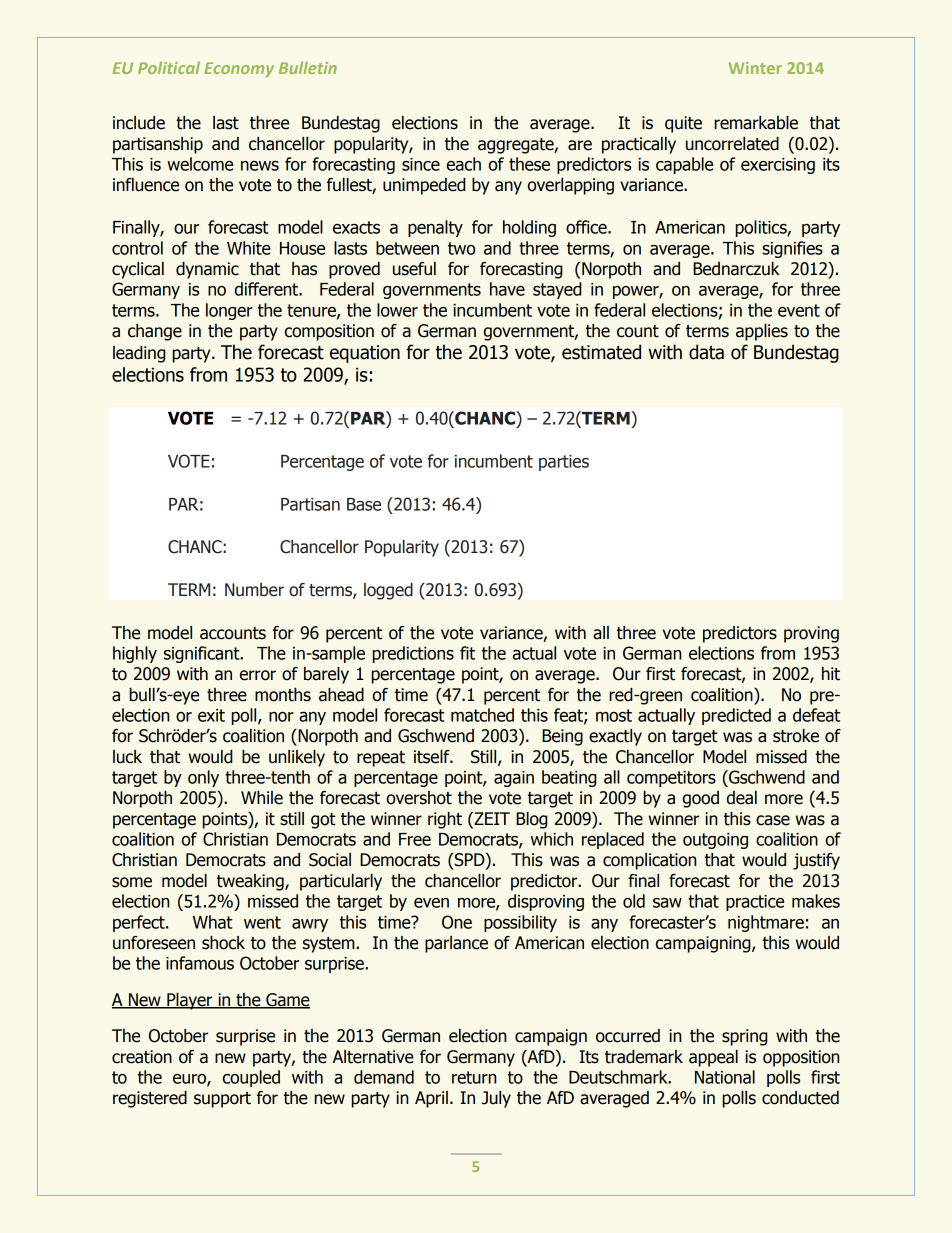  Describe the element at coordinates (464, 164) in the screenshot. I see `each` at that location.
